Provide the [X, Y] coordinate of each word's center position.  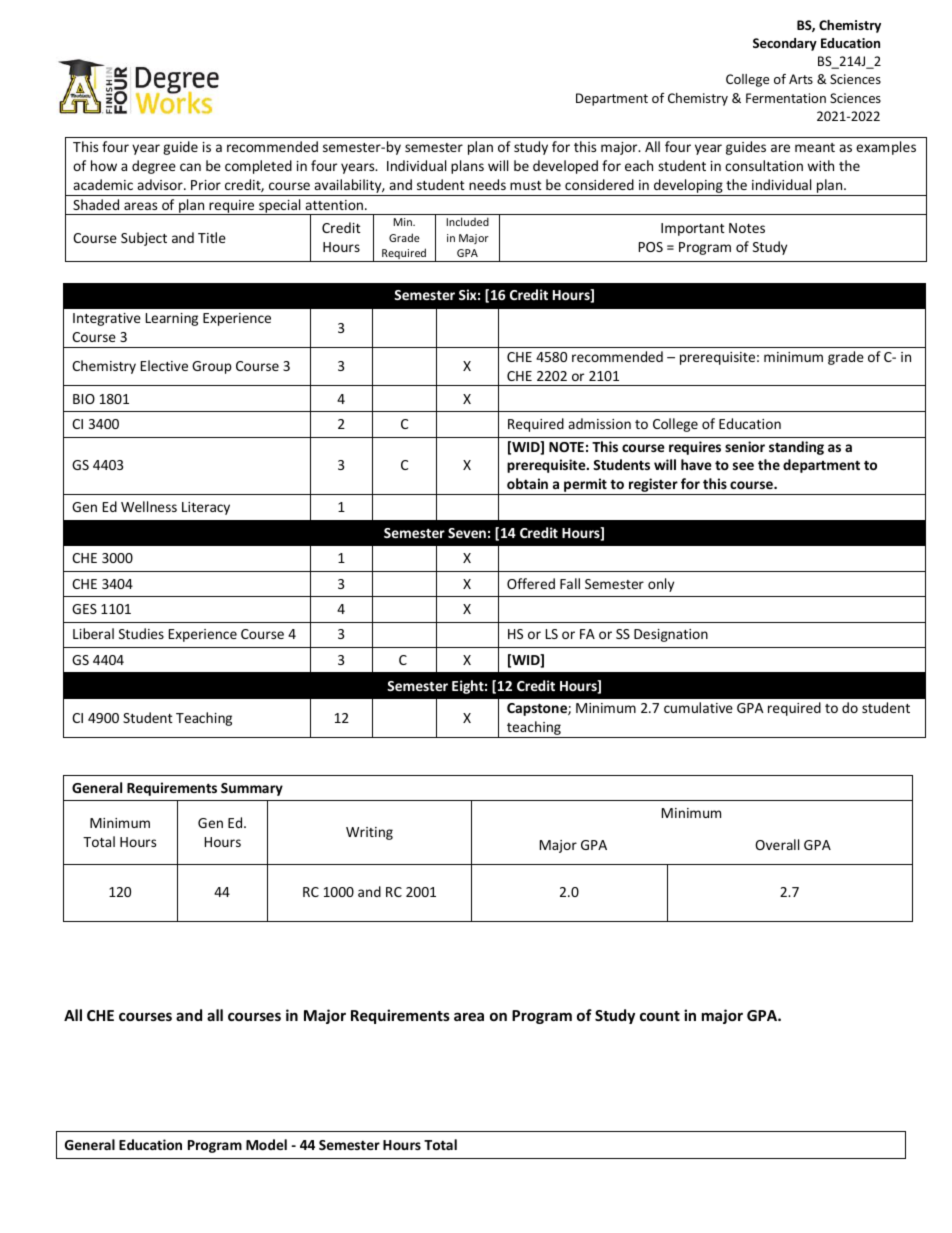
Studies [141, 633]
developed [565, 167]
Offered [531, 583]
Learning [172, 319]
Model [266, 1144]
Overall [777, 844]
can [190, 167]
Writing [369, 833]
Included [467, 221]
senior [745, 446]
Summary [252, 789]
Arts [801, 79]
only [661, 585]
